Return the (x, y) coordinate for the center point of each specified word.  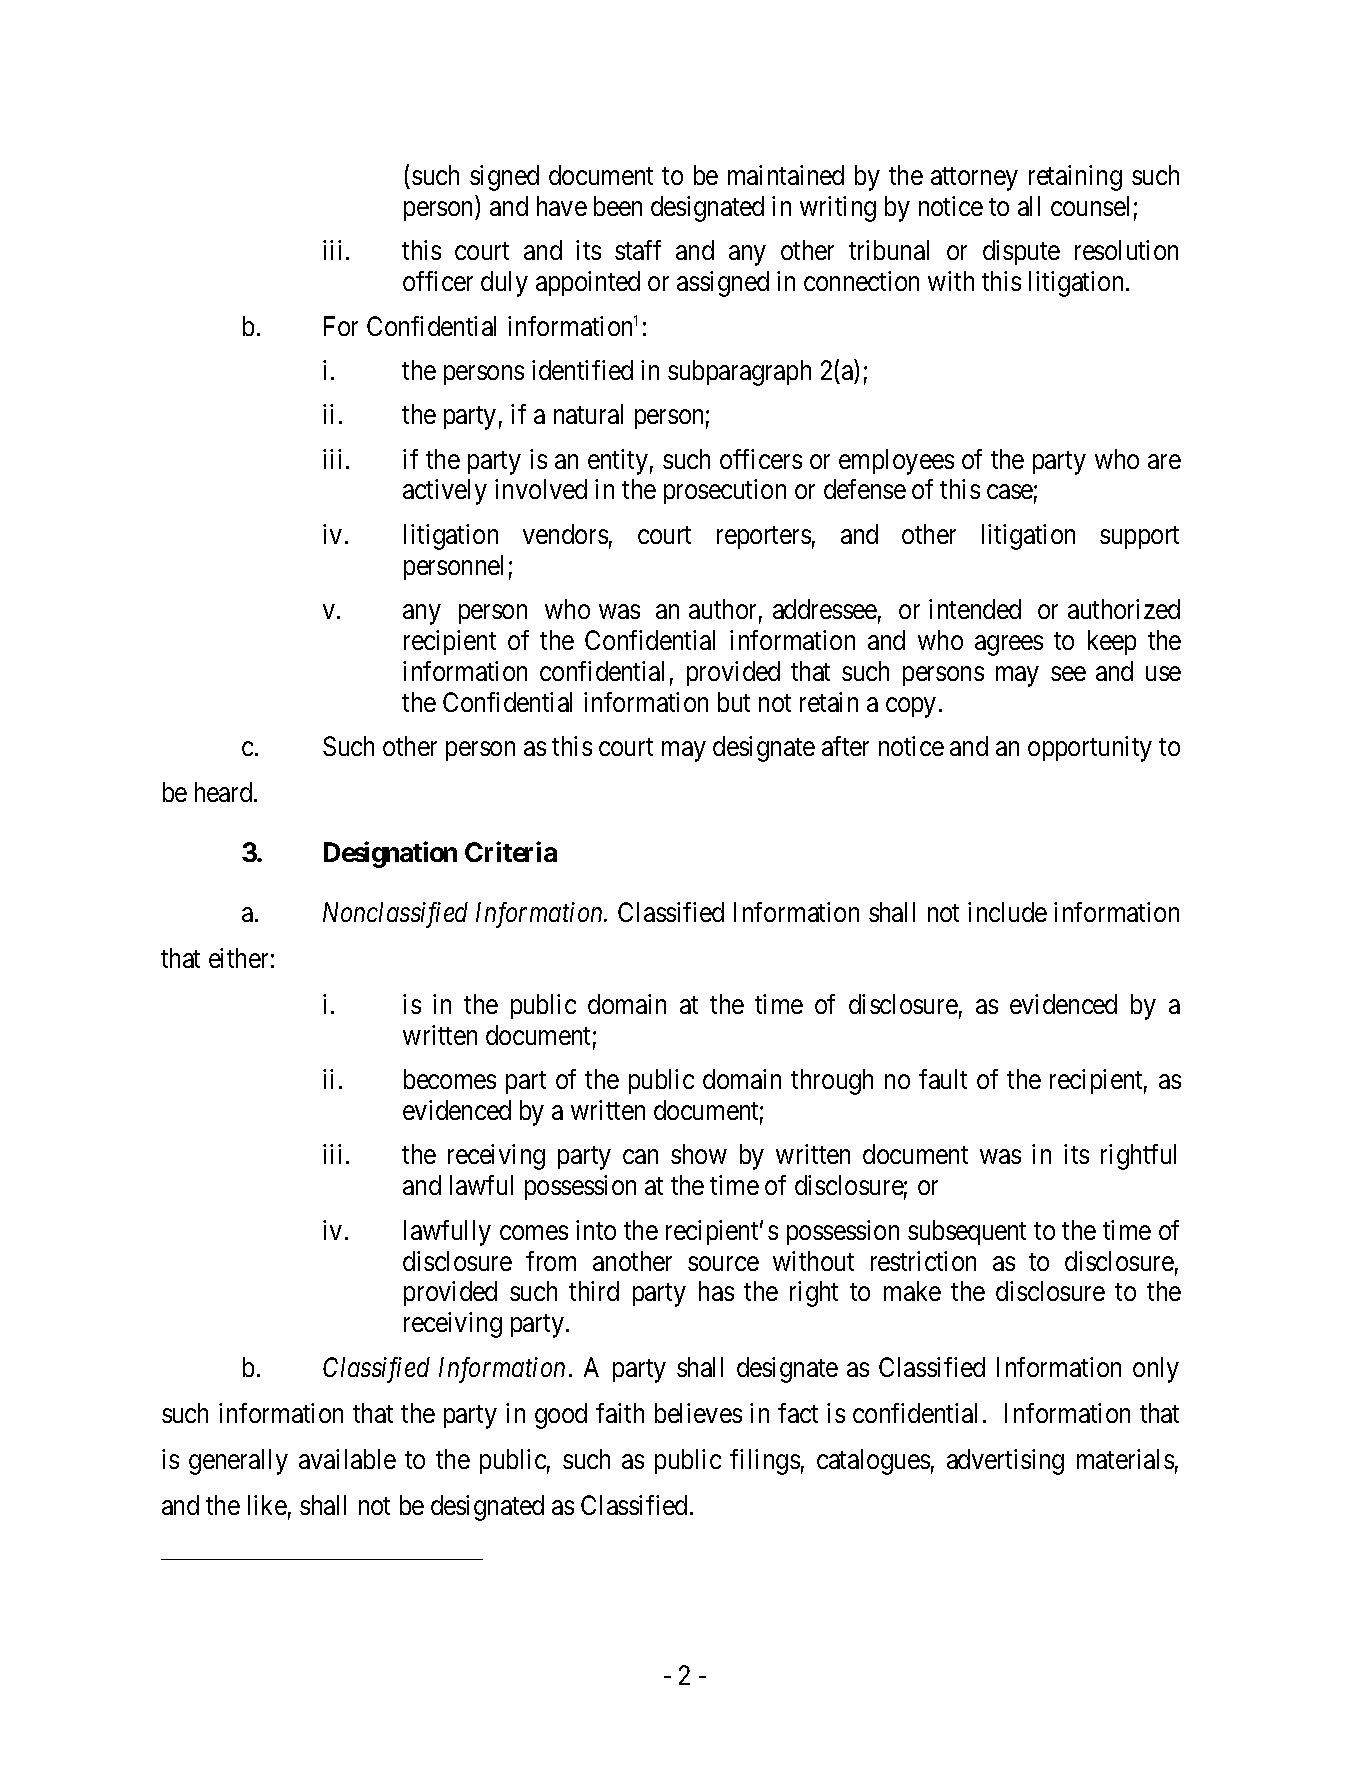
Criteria (511, 852)
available (347, 1459)
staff (638, 250)
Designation (390, 855)
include (1007, 912)
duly (504, 284)
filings (765, 1462)
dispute (1021, 252)
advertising (1005, 1462)
